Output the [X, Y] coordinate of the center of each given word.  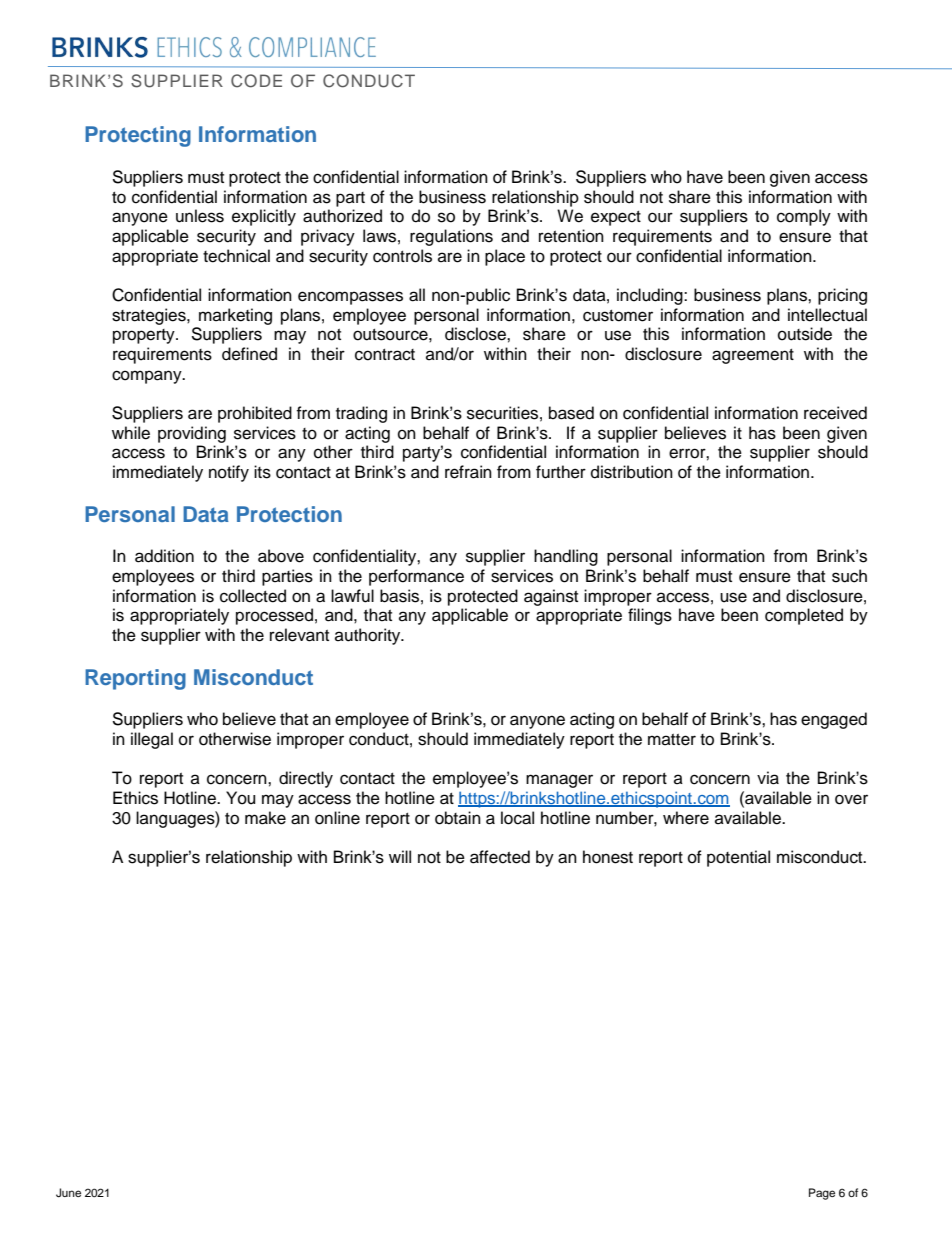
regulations [451, 237]
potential [738, 858]
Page [822, 1194]
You [240, 798]
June [68, 1193]
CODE [256, 81]
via [768, 778]
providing [192, 434]
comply [804, 217]
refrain [468, 472]
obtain [458, 818]
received [835, 413]
